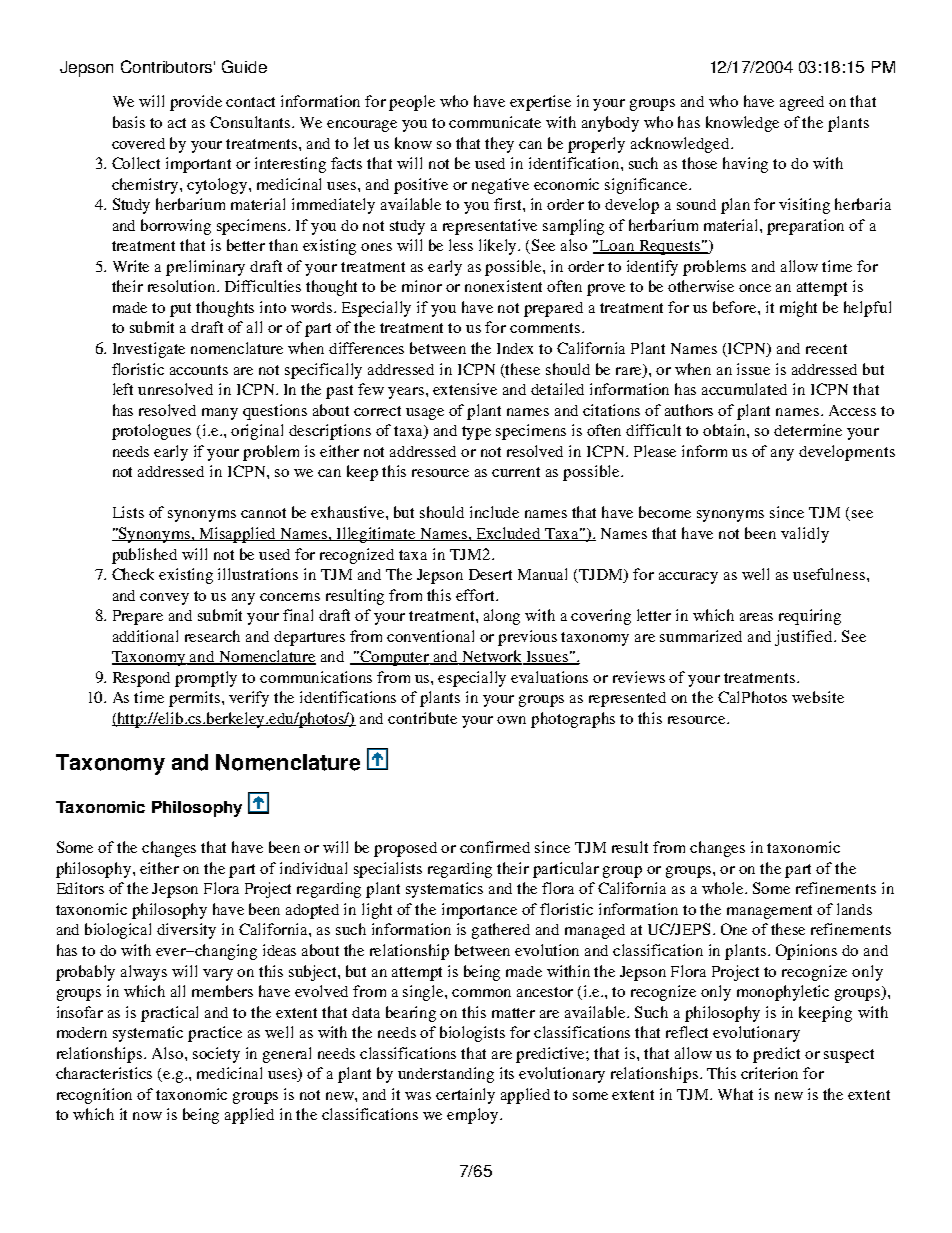 Image resolution: width=952 pixels, height=1233 pixels. Describe the element at coordinates (164, 599) in the screenshot. I see `convey` at that location.
